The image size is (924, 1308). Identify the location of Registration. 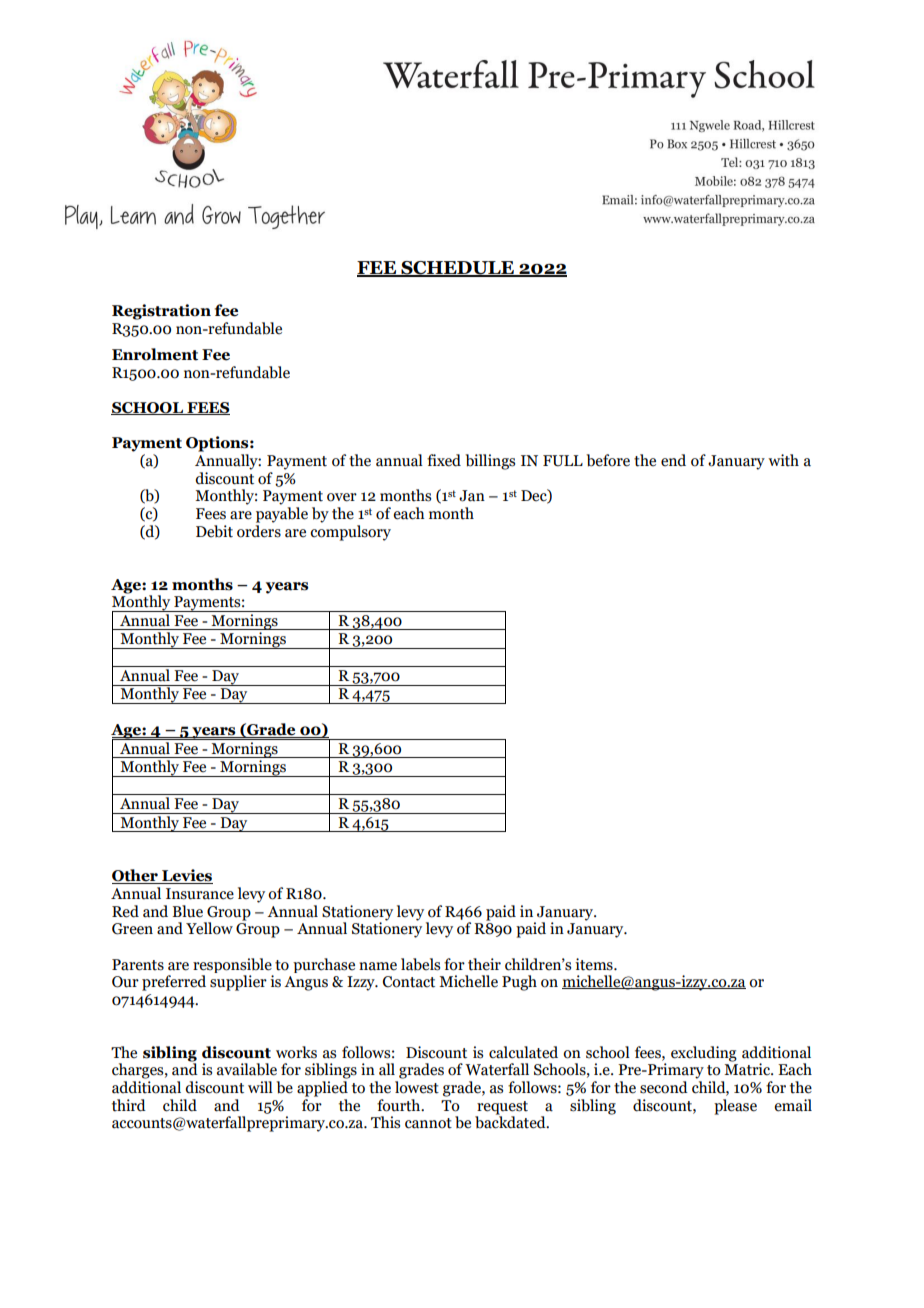
(161, 312).
